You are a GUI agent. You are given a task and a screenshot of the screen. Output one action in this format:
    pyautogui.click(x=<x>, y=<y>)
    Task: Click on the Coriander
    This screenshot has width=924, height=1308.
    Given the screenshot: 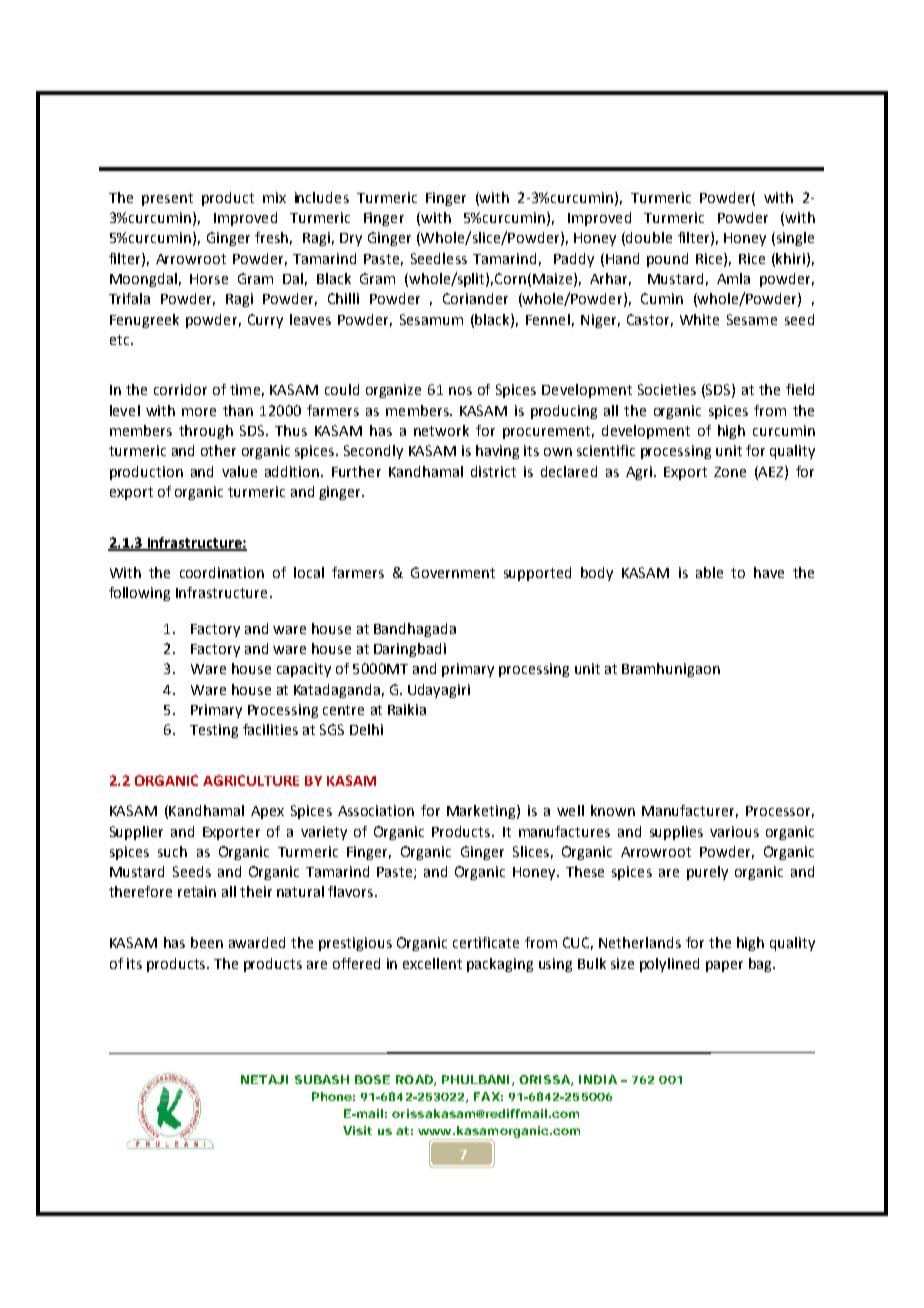 What is the action you would take?
    pyautogui.click(x=475, y=298)
